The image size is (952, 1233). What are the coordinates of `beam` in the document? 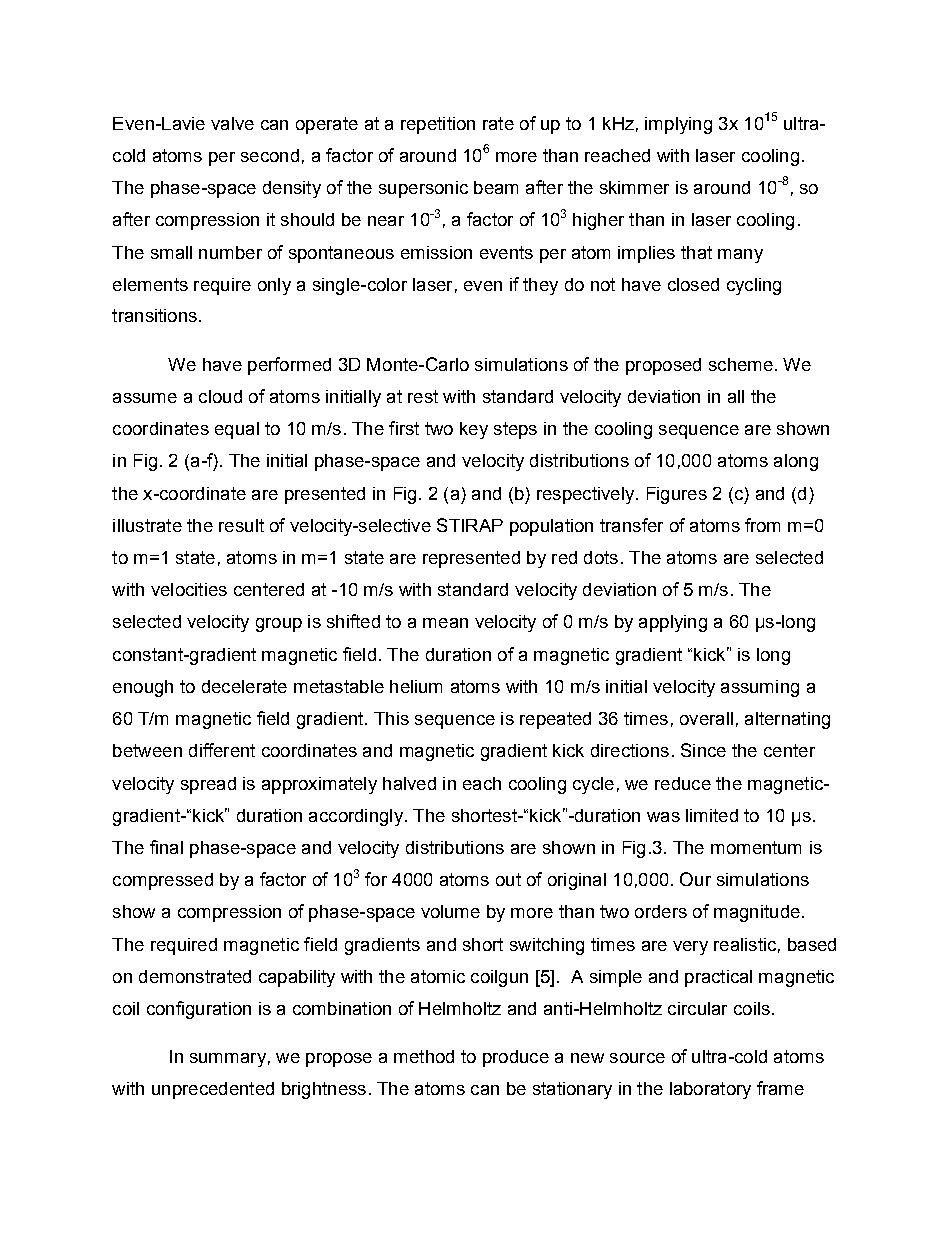 It's located at (496, 187).
